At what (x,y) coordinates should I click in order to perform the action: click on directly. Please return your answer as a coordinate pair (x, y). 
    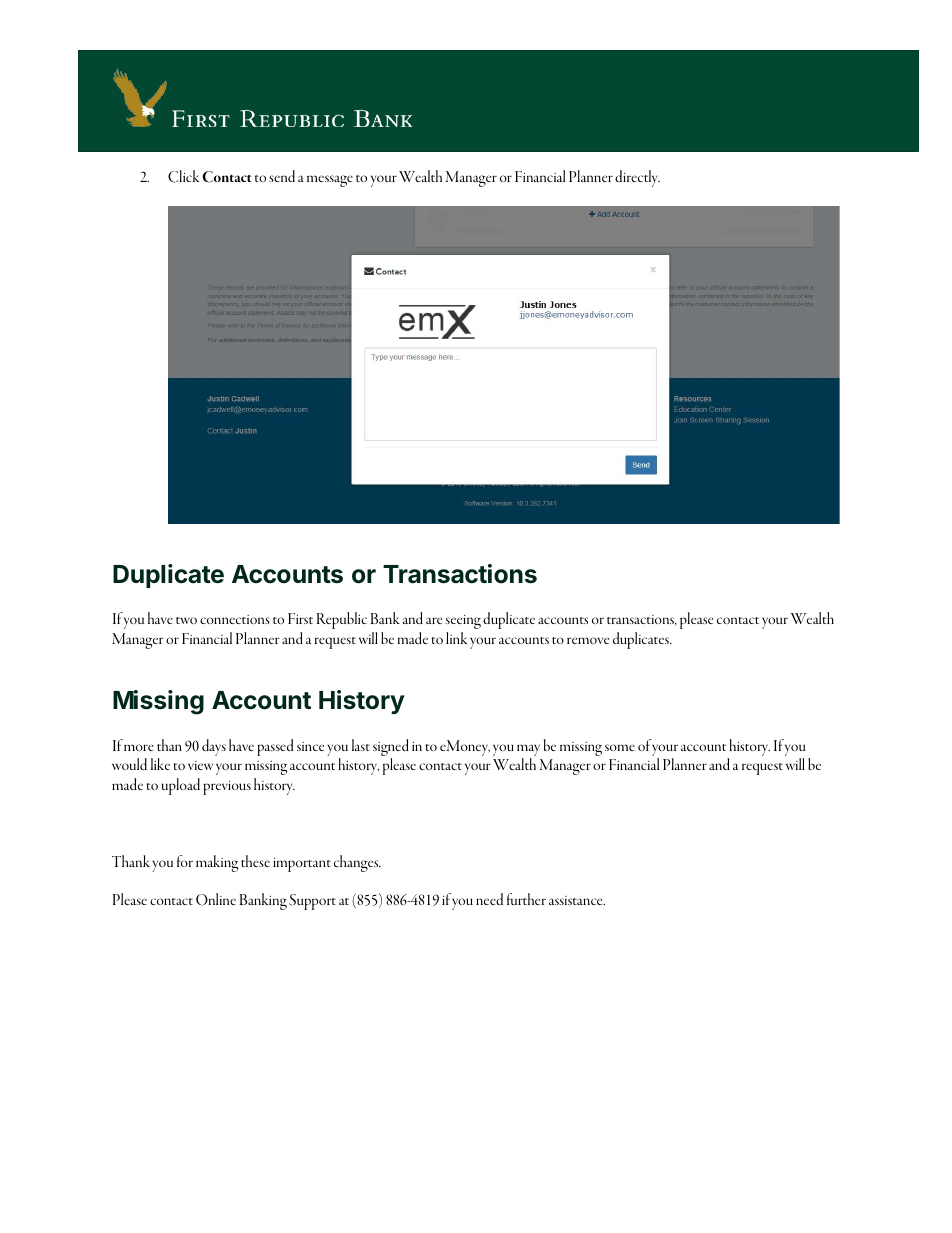
    Looking at the image, I should click on (637, 178).
